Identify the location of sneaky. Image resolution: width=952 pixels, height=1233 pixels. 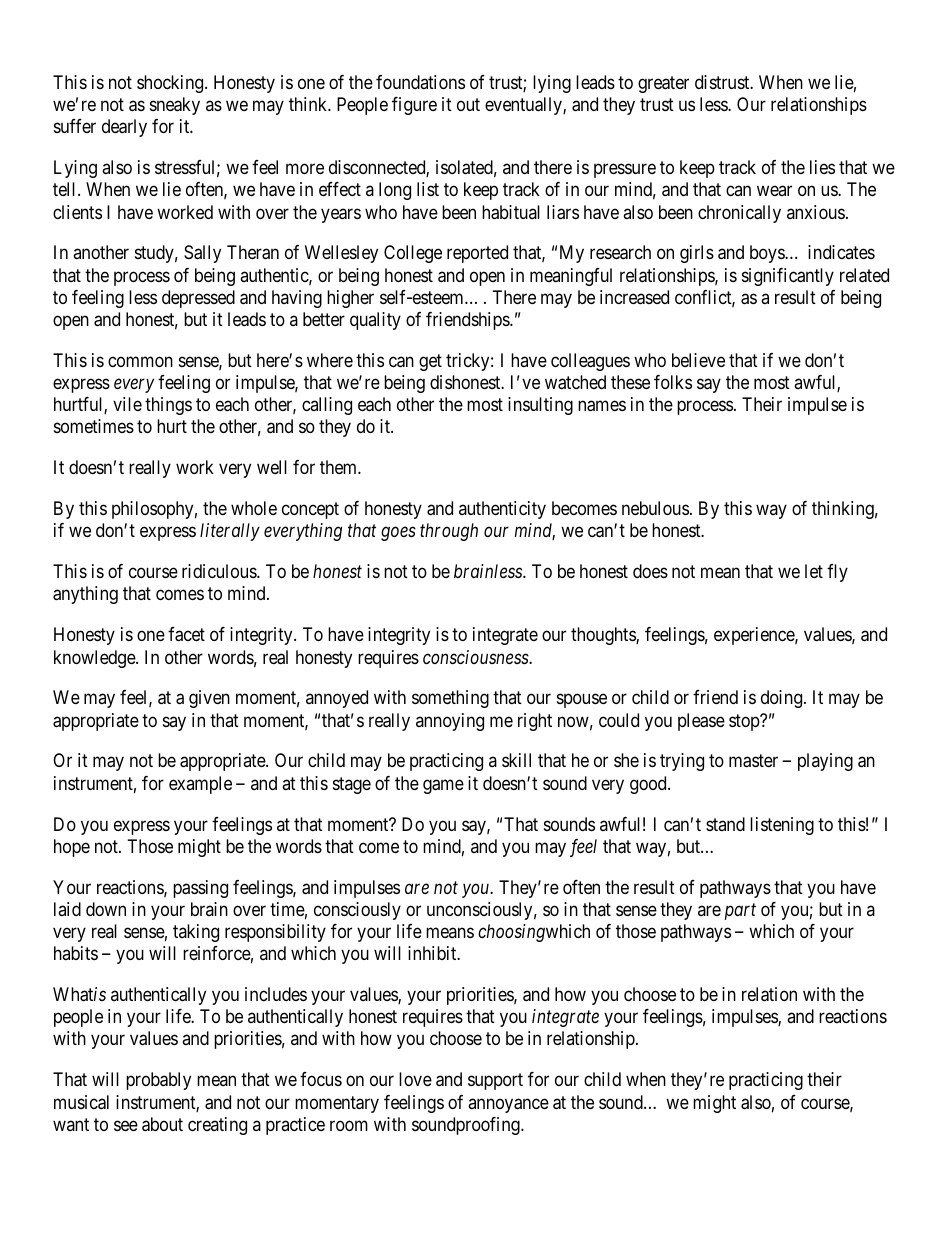
(175, 106).
